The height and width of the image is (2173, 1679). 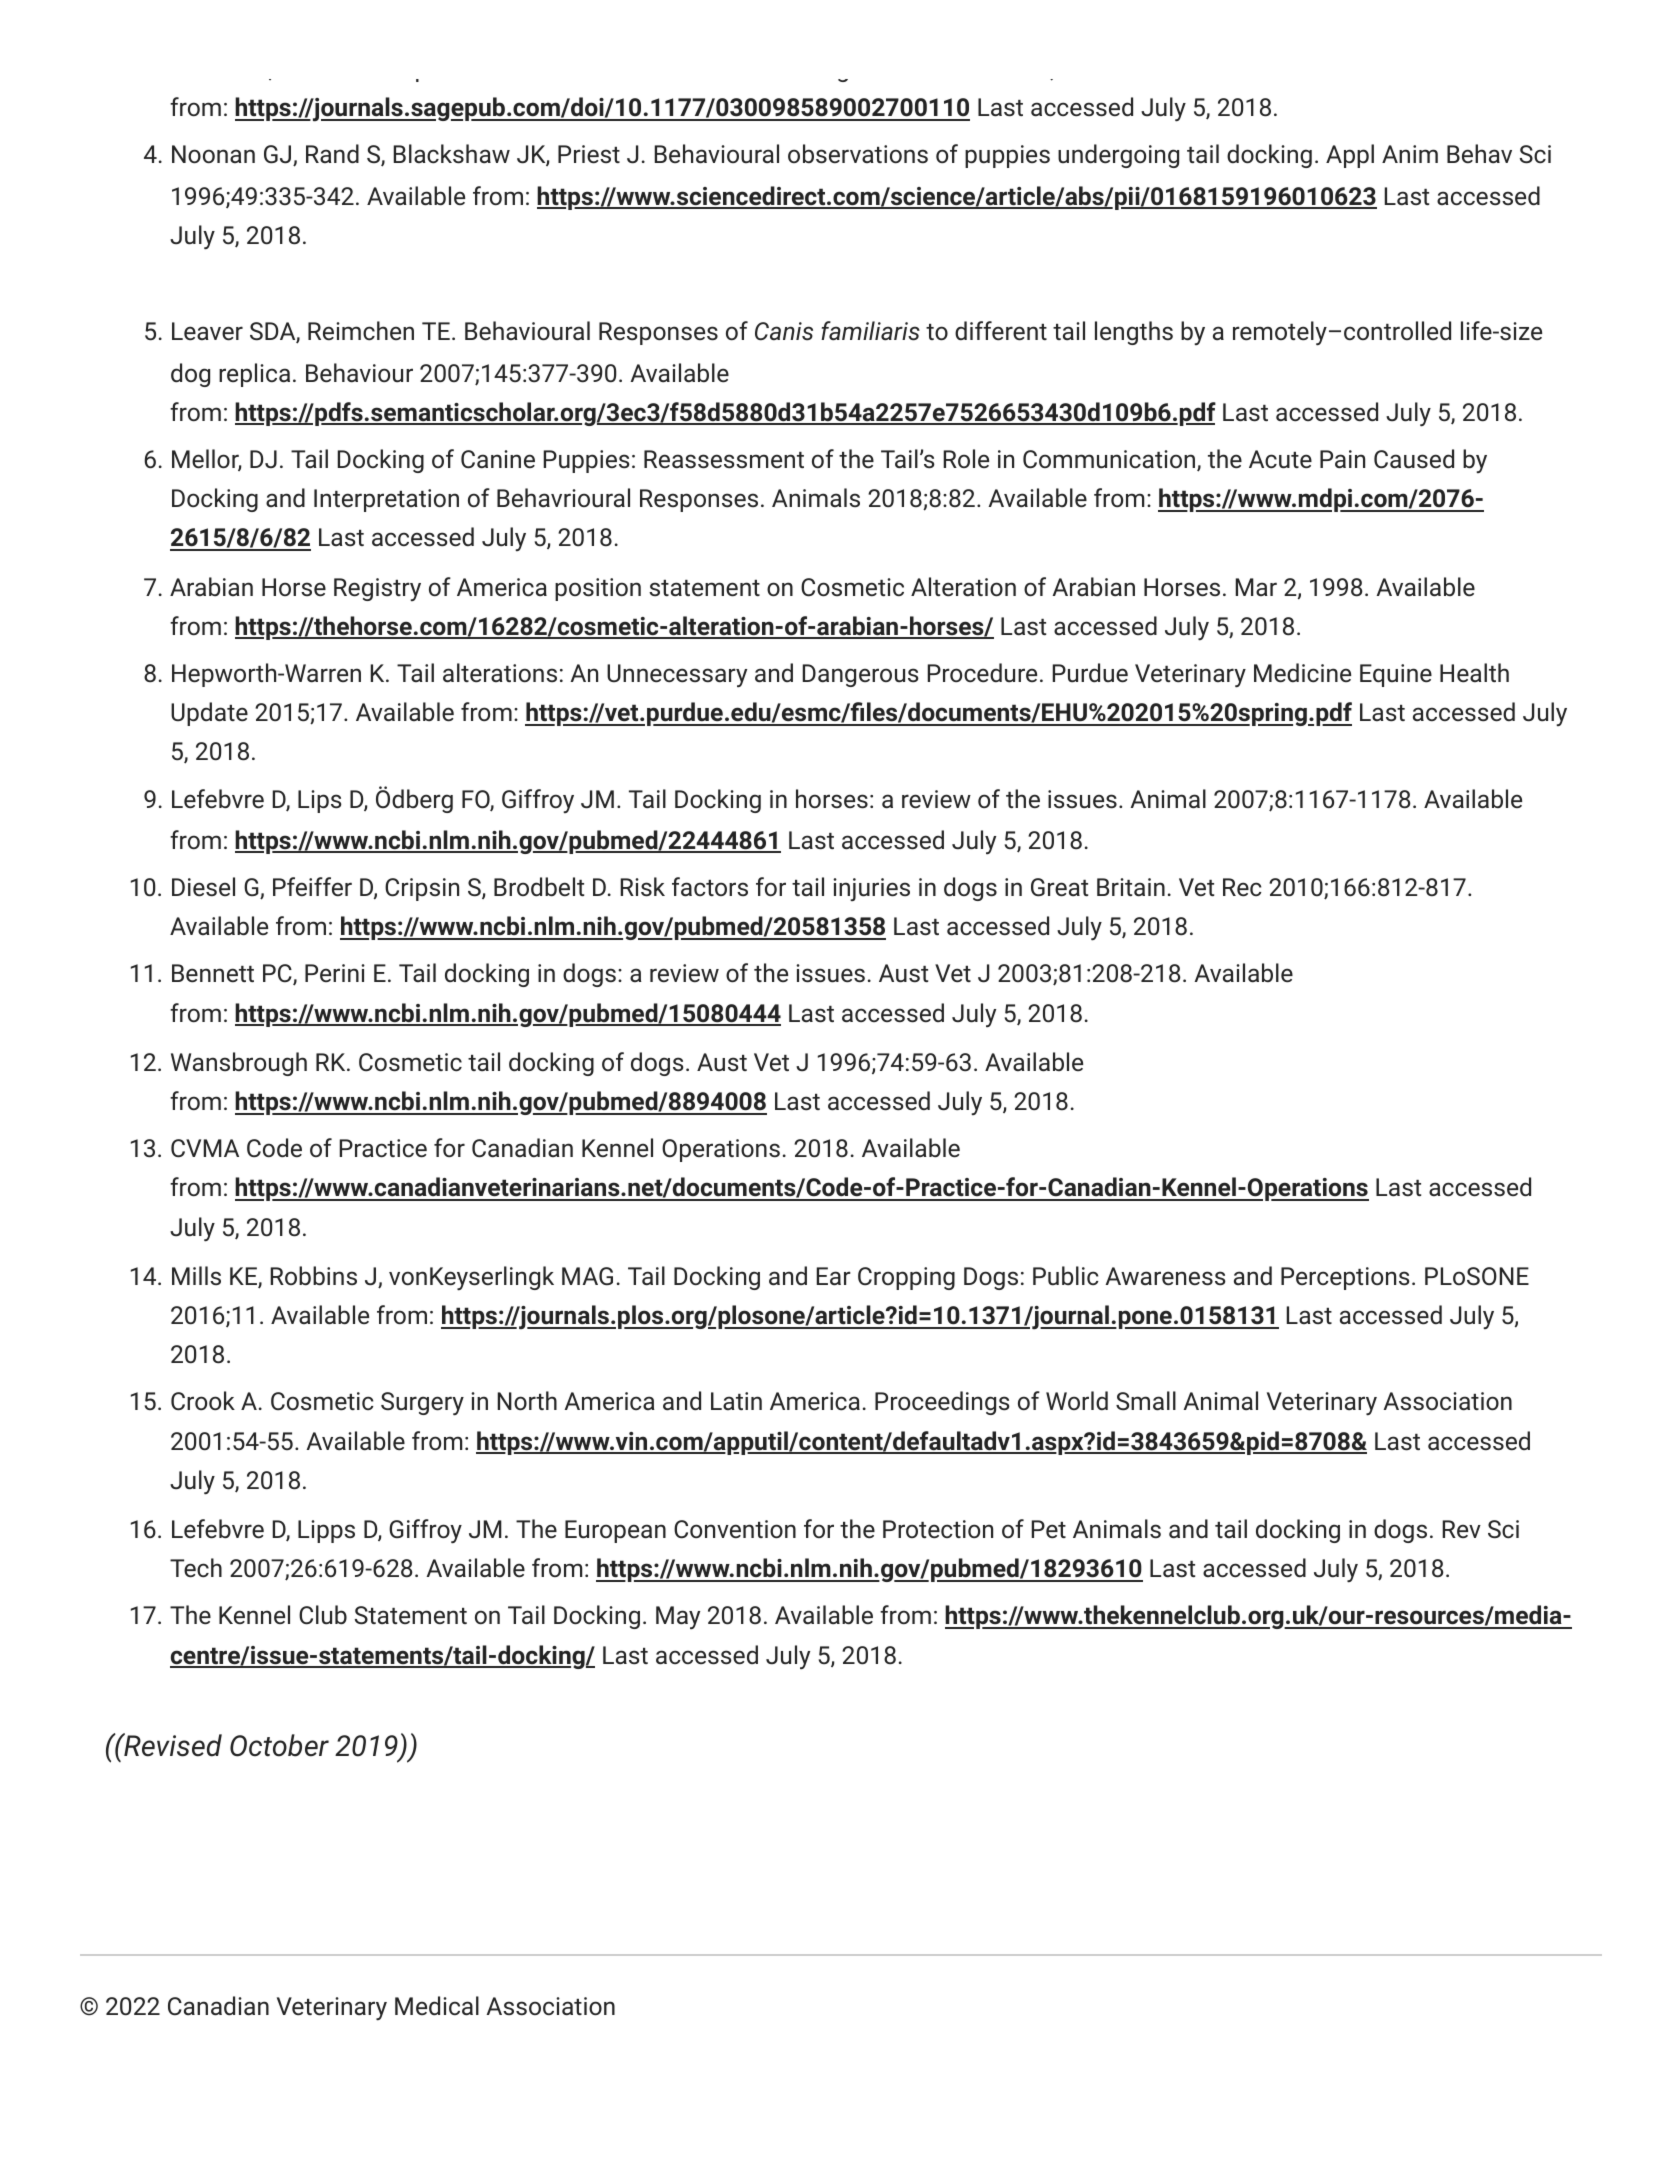 I want to click on injuries, so click(x=871, y=889).
